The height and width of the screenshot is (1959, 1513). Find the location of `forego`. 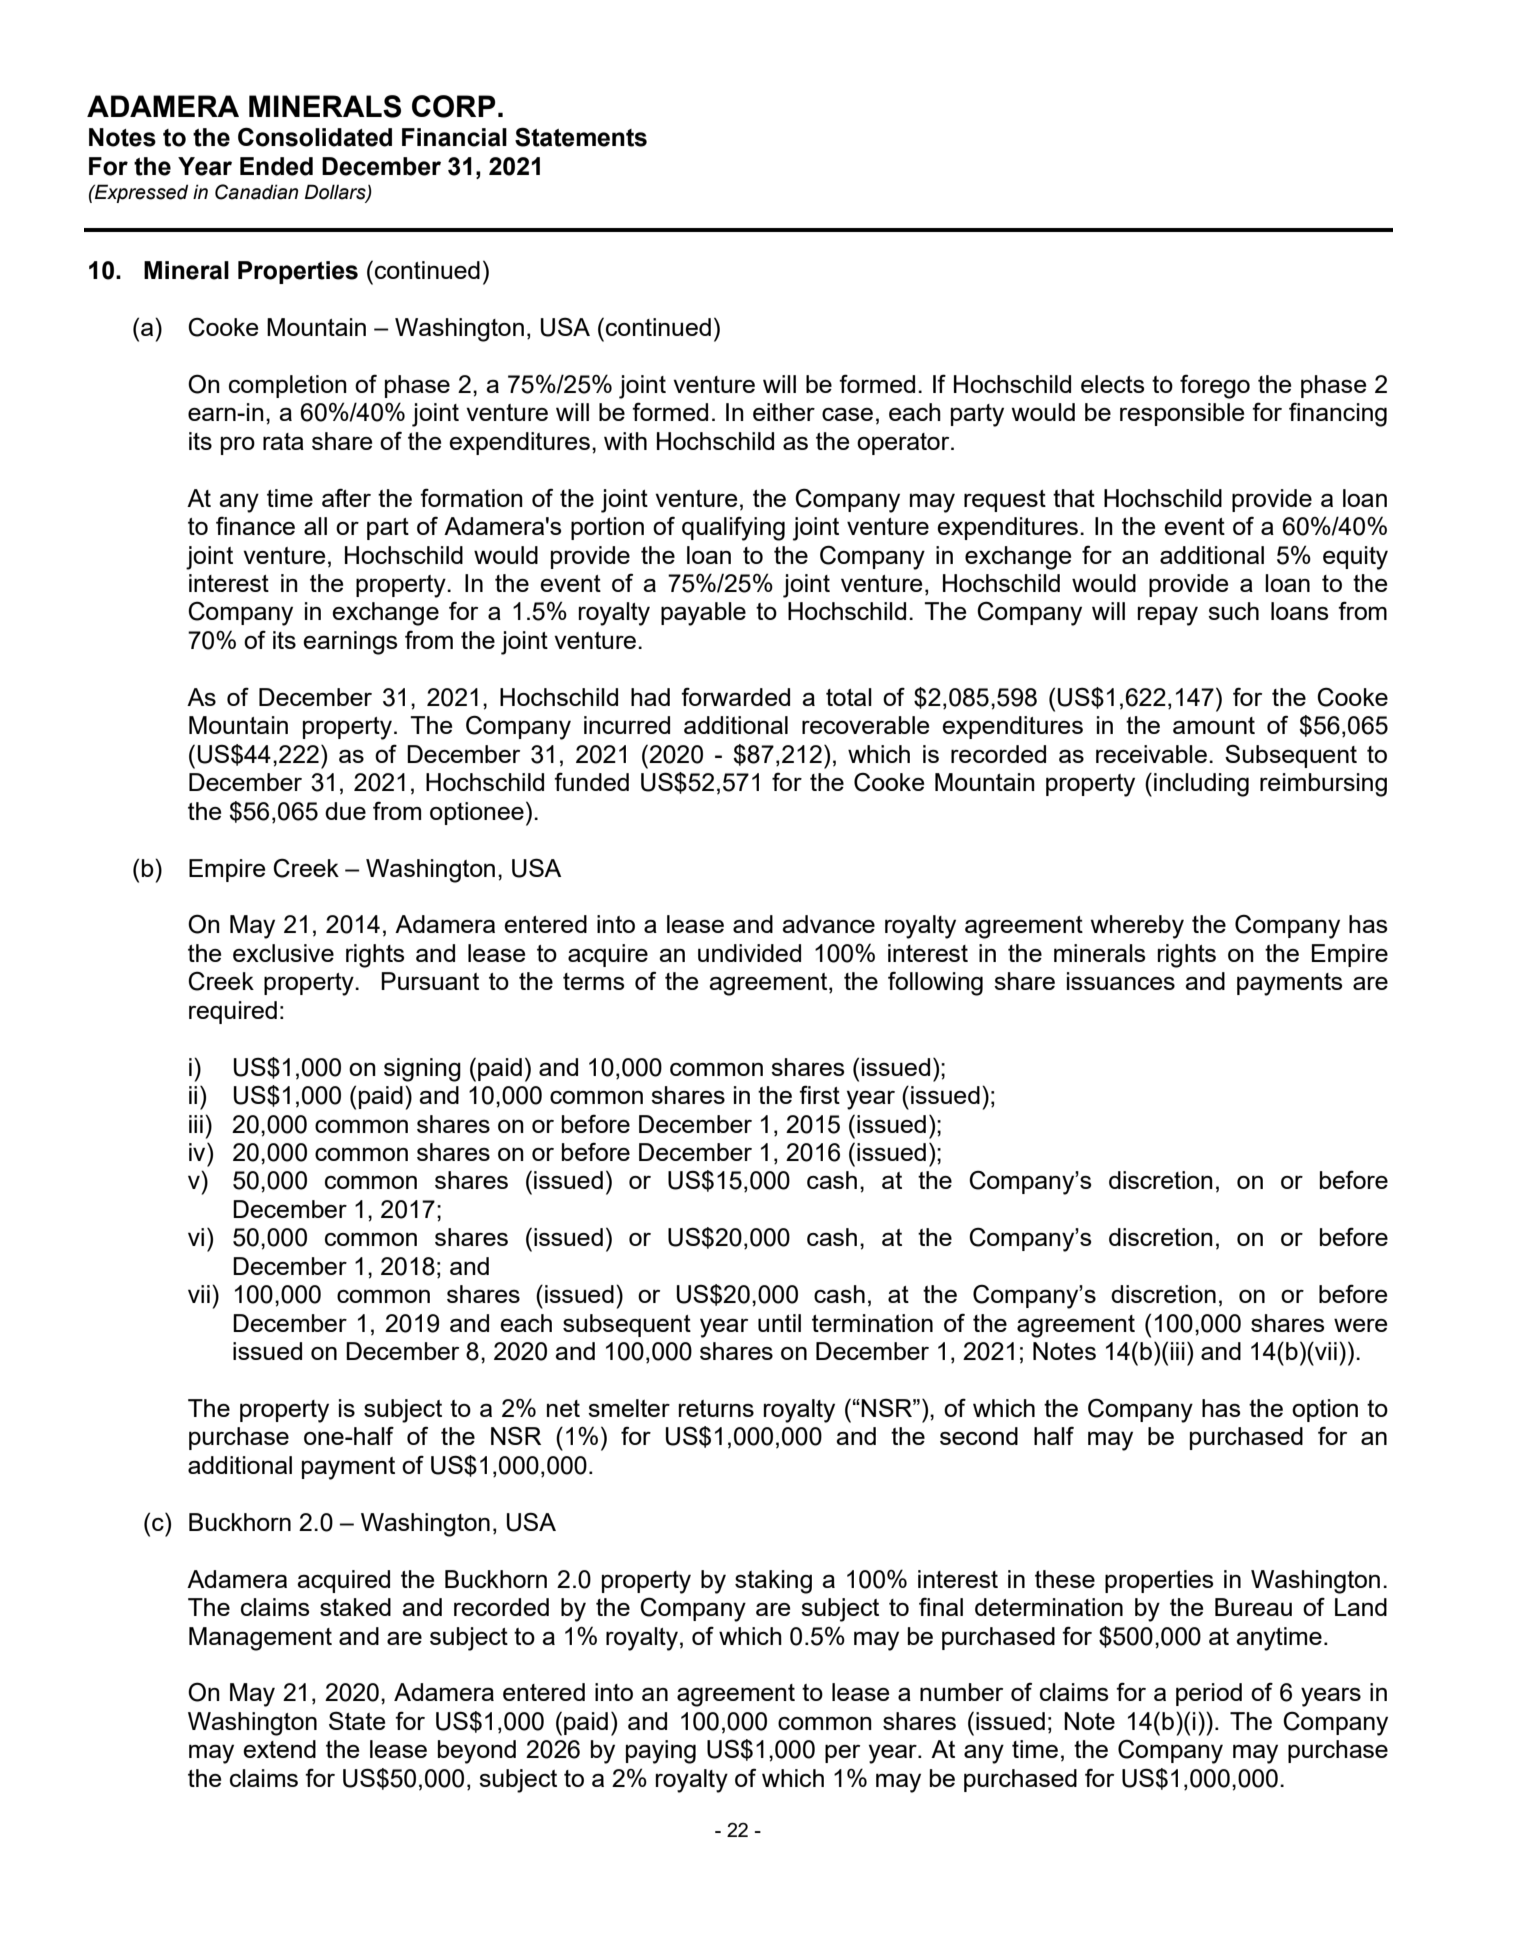

forego is located at coordinates (1215, 386).
